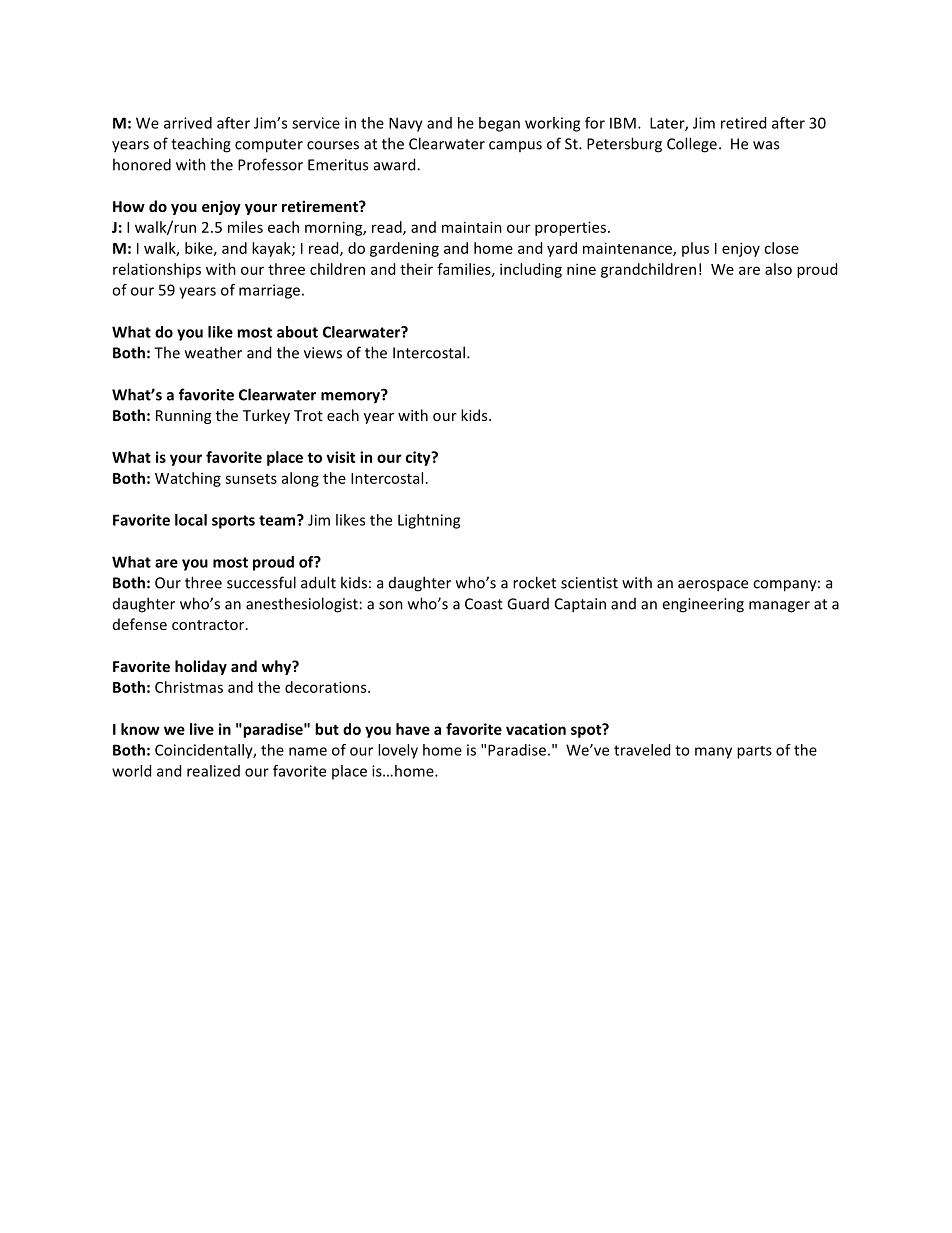 The width and height of the image is (952, 1233). What do you see at coordinates (323, 353) in the image?
I see `views` at bounding box center [323, 353].
